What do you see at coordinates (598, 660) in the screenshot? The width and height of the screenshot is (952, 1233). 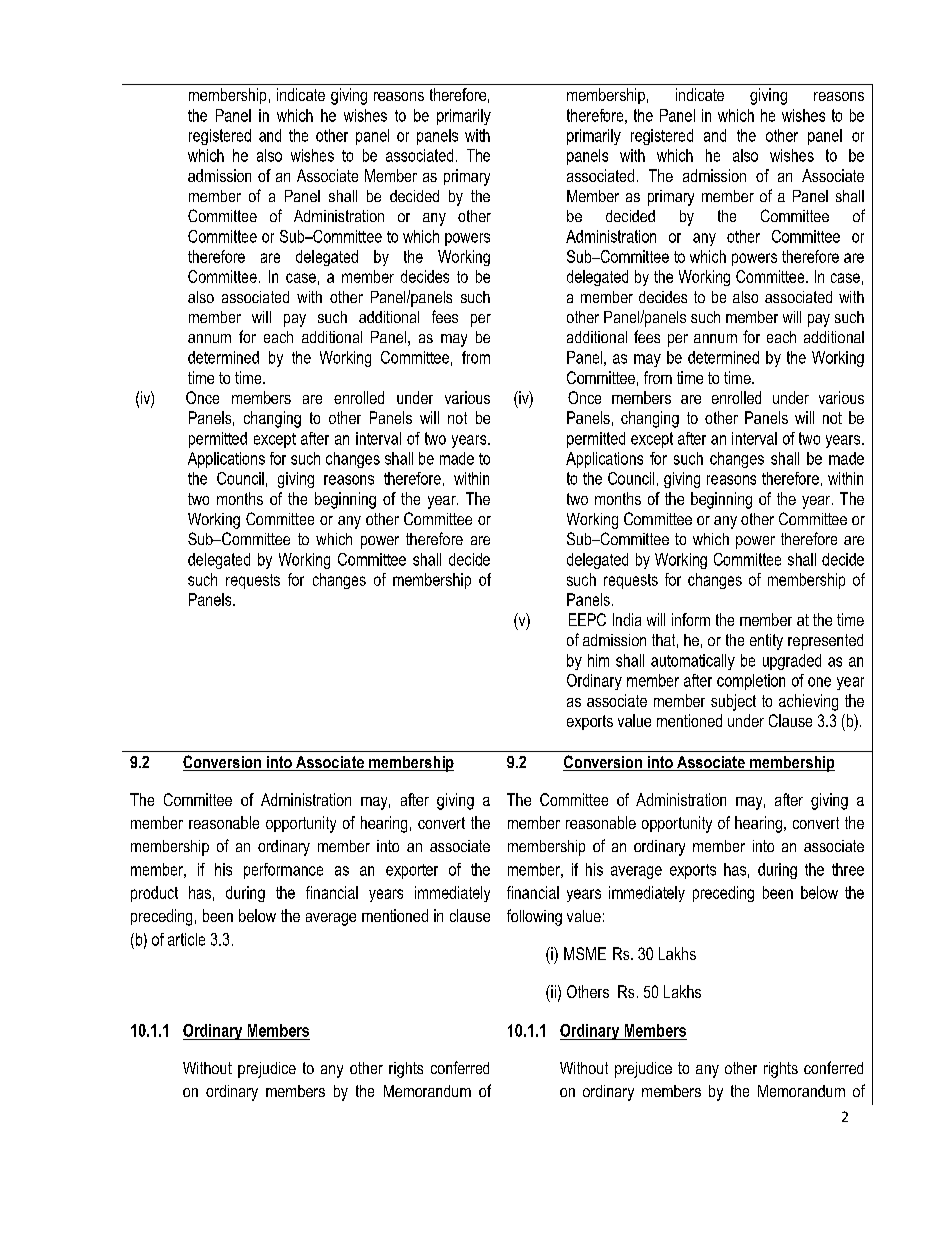 I see `him` at bounding box center [598, 660].
